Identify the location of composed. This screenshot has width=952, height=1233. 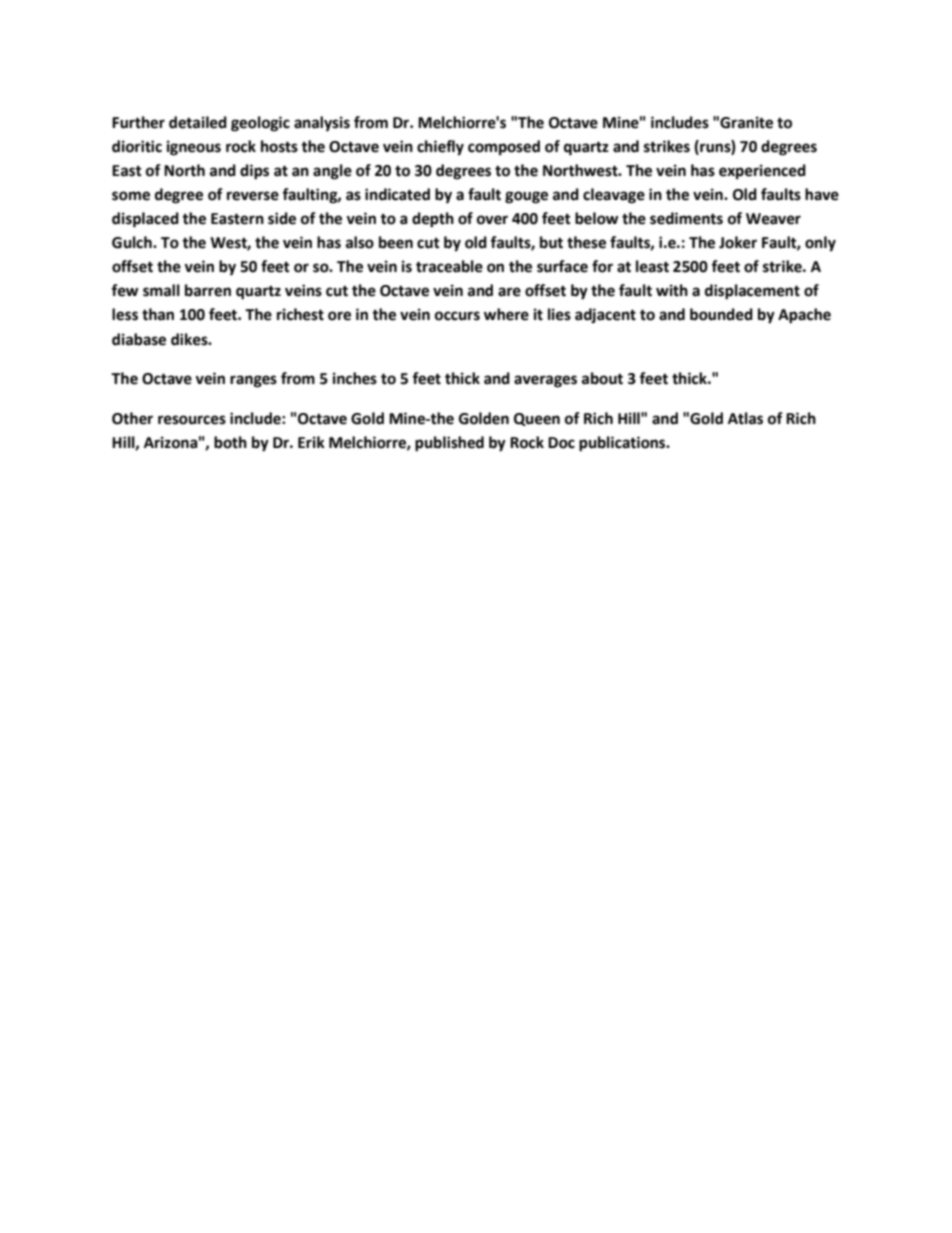
(504, 148).
